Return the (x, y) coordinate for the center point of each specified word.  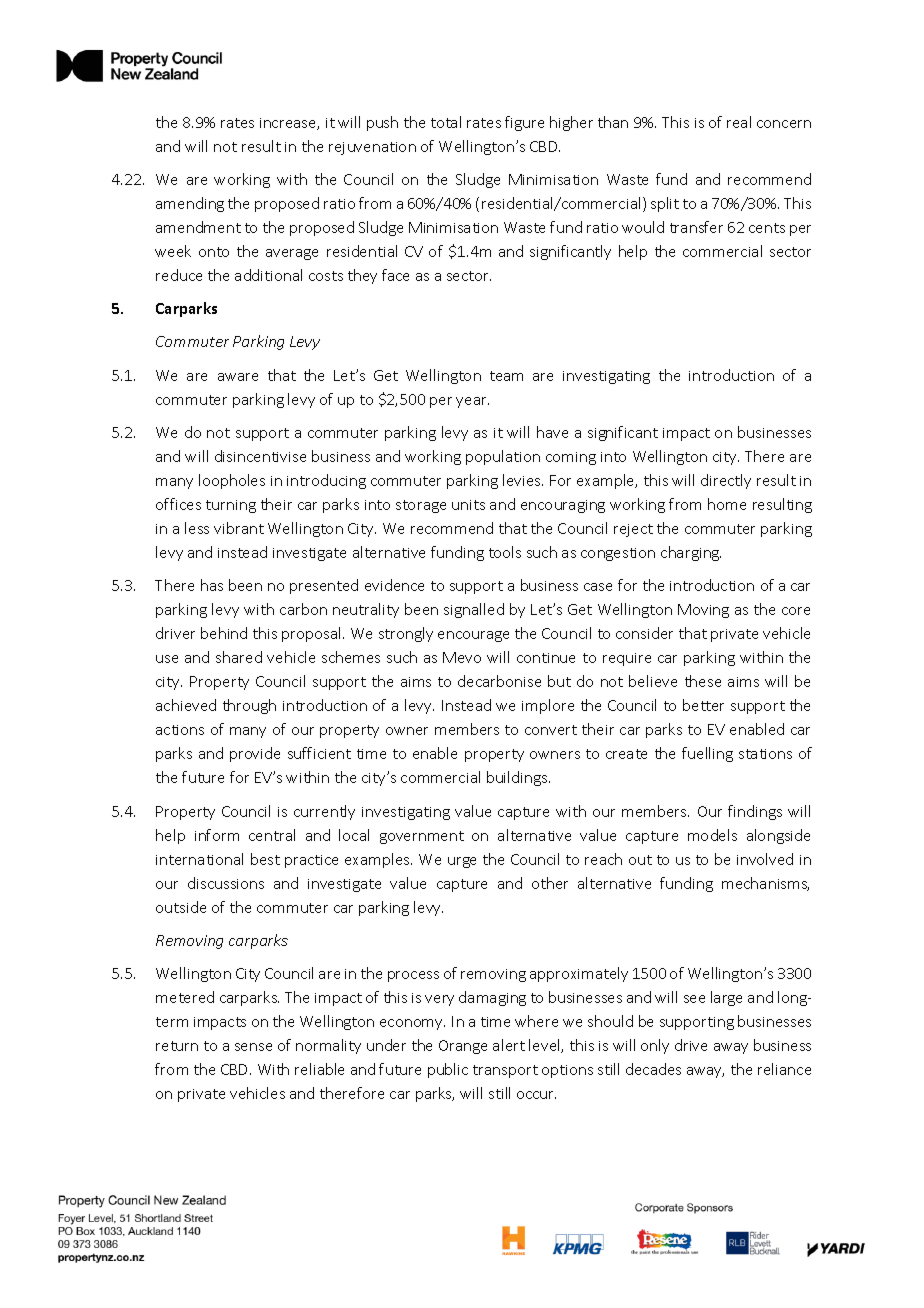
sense (253, 1047)
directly (726, 481)
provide (255, 754)
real (739, 122)
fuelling (707, 754)
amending (190, 204)
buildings (518, 778)
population (503, 457)
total (446, 122)
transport (505, 1071)
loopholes (232, 481)
